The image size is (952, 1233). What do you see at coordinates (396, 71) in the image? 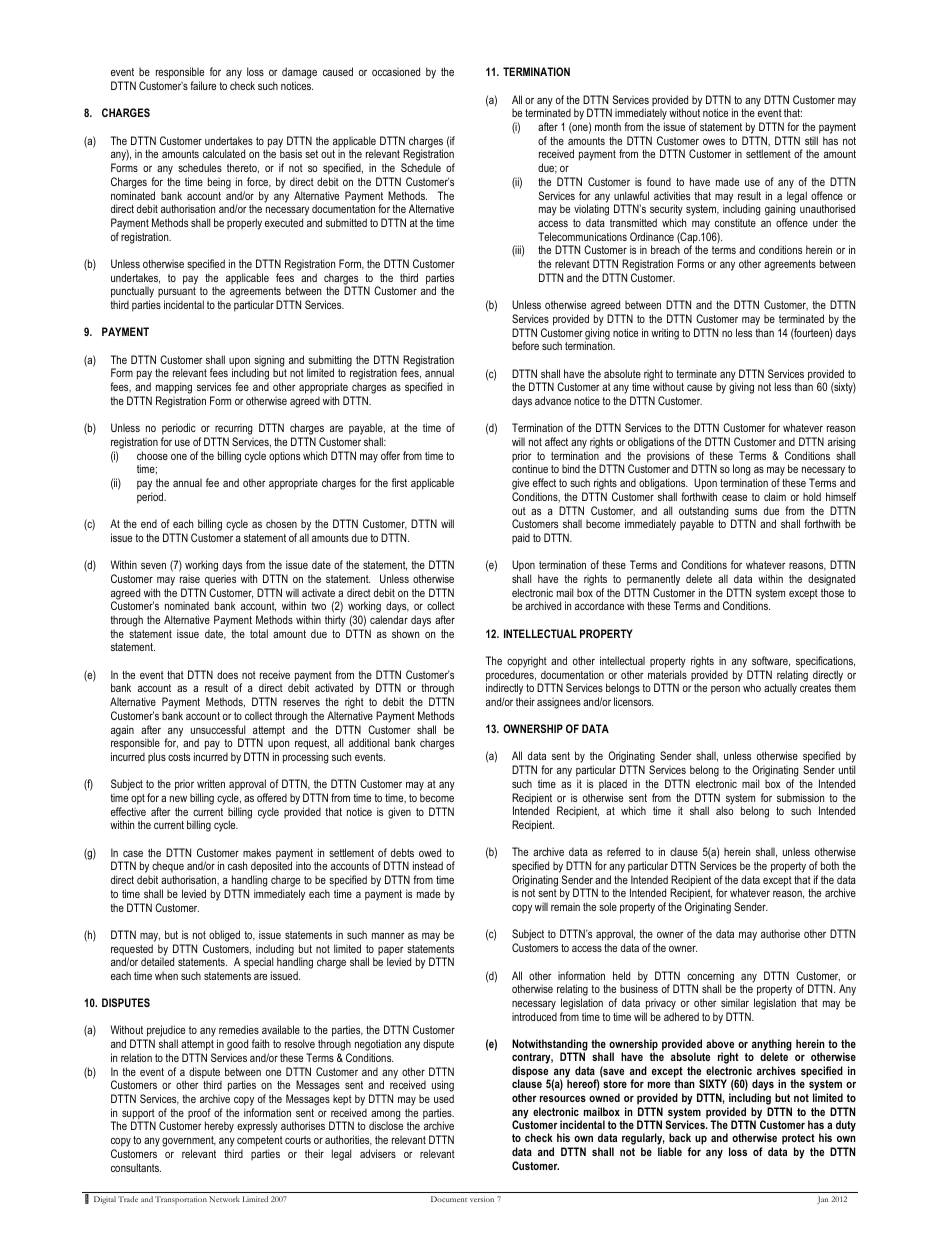
I see `occasioned` at bounding box center [396, 71].
